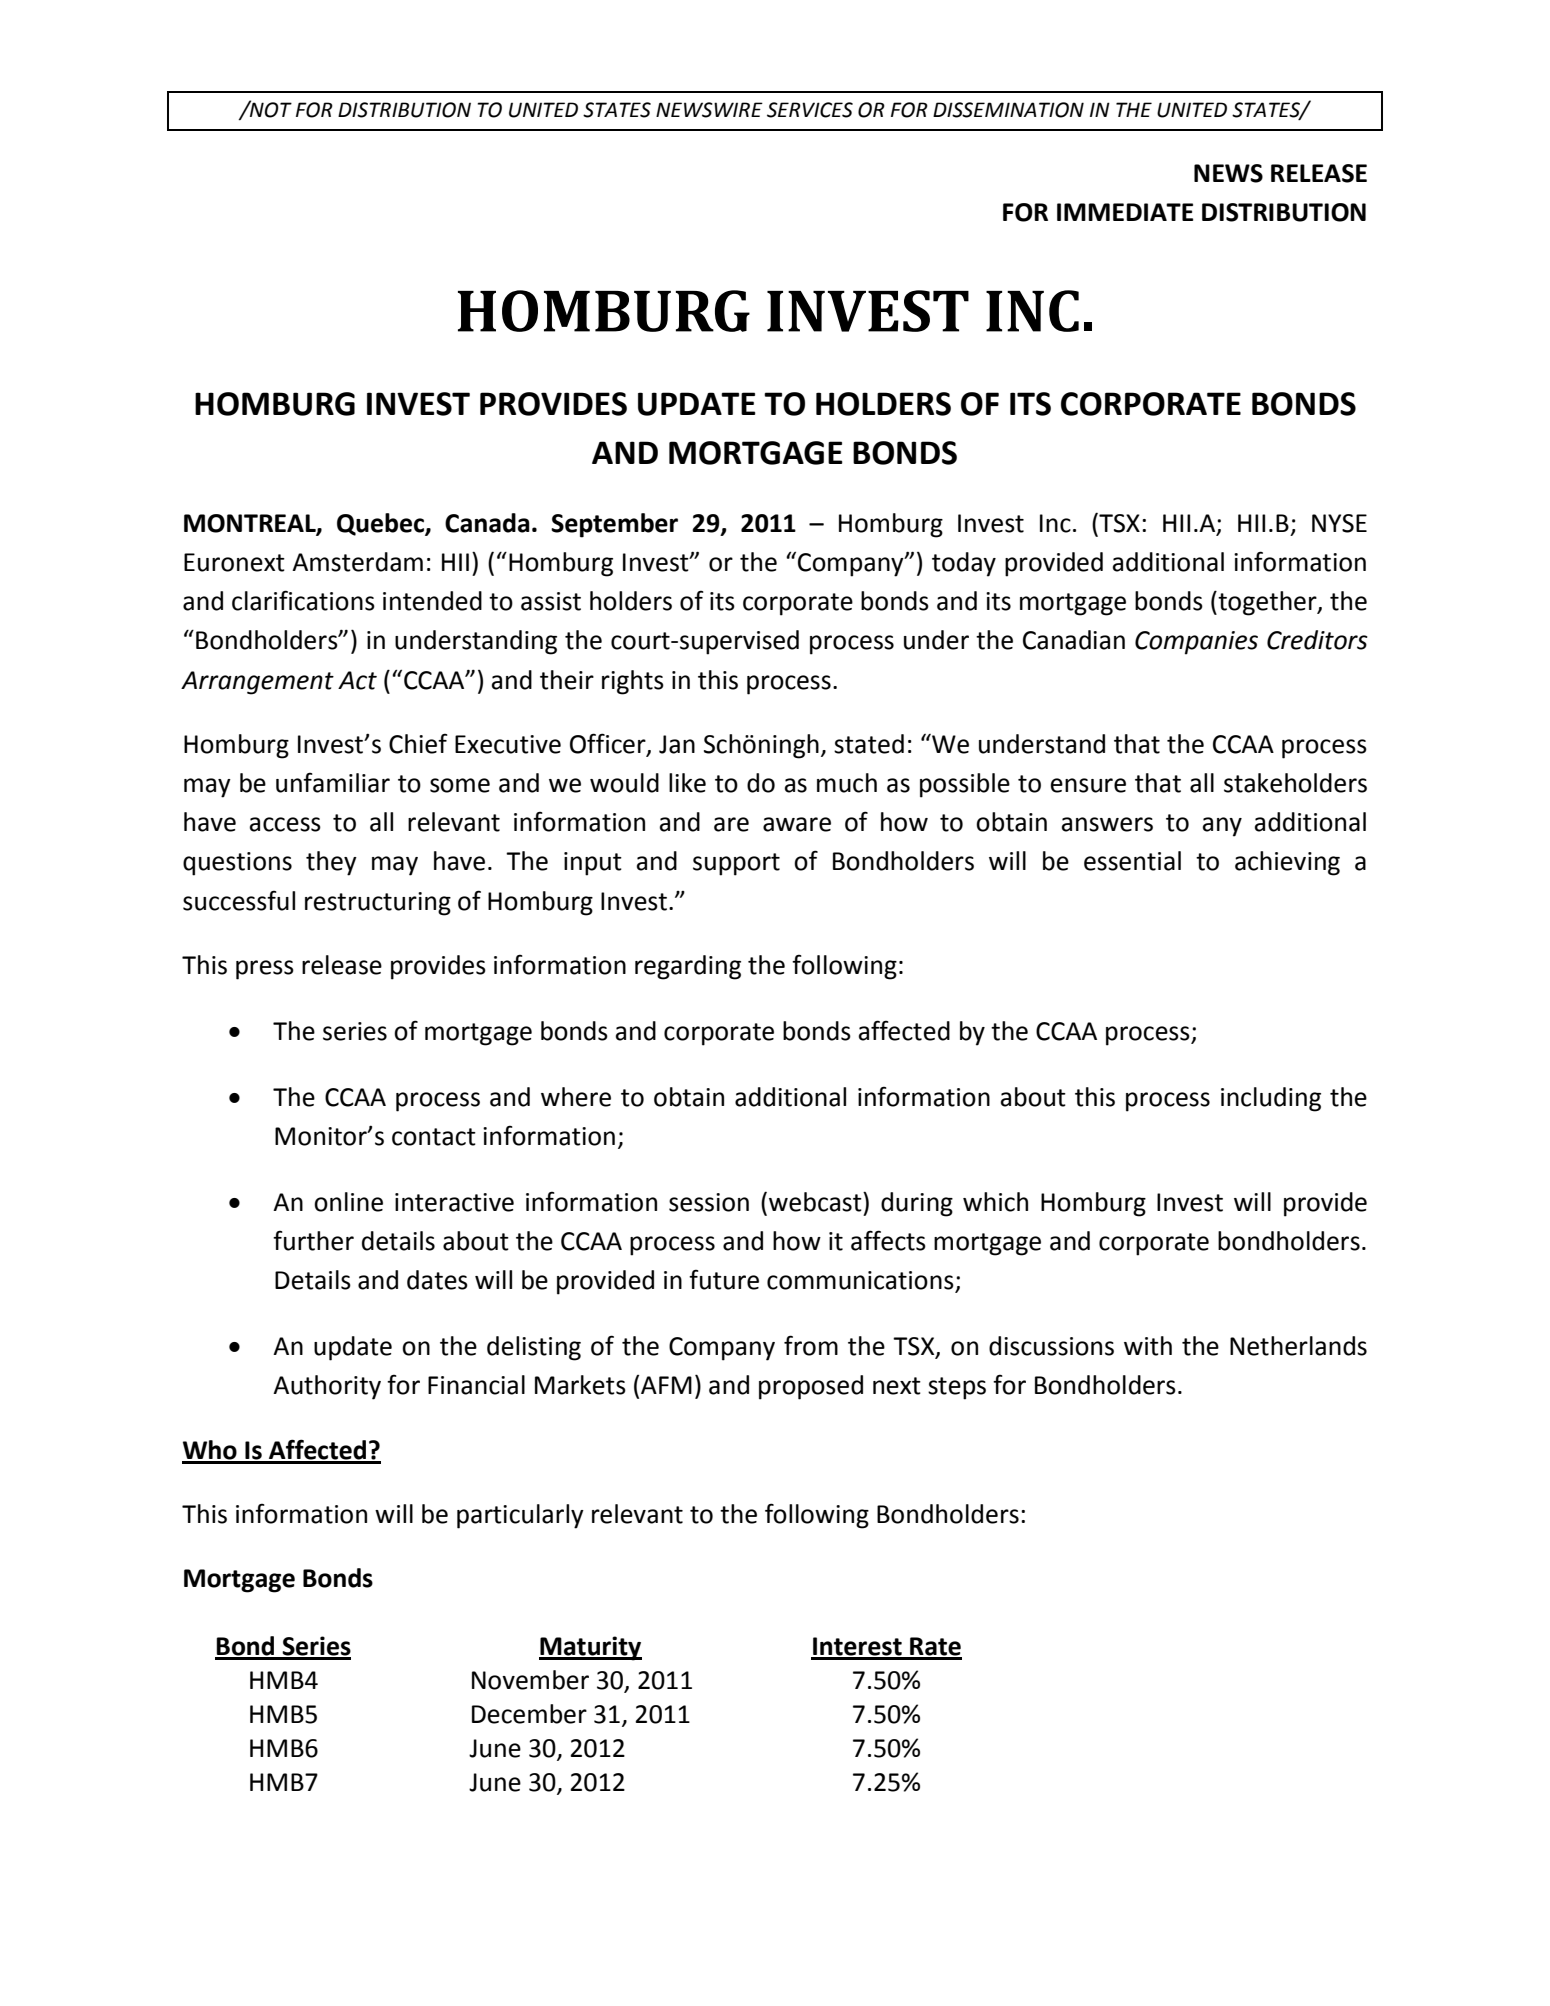  I want to click on Maturity, so click(590, 1648).
